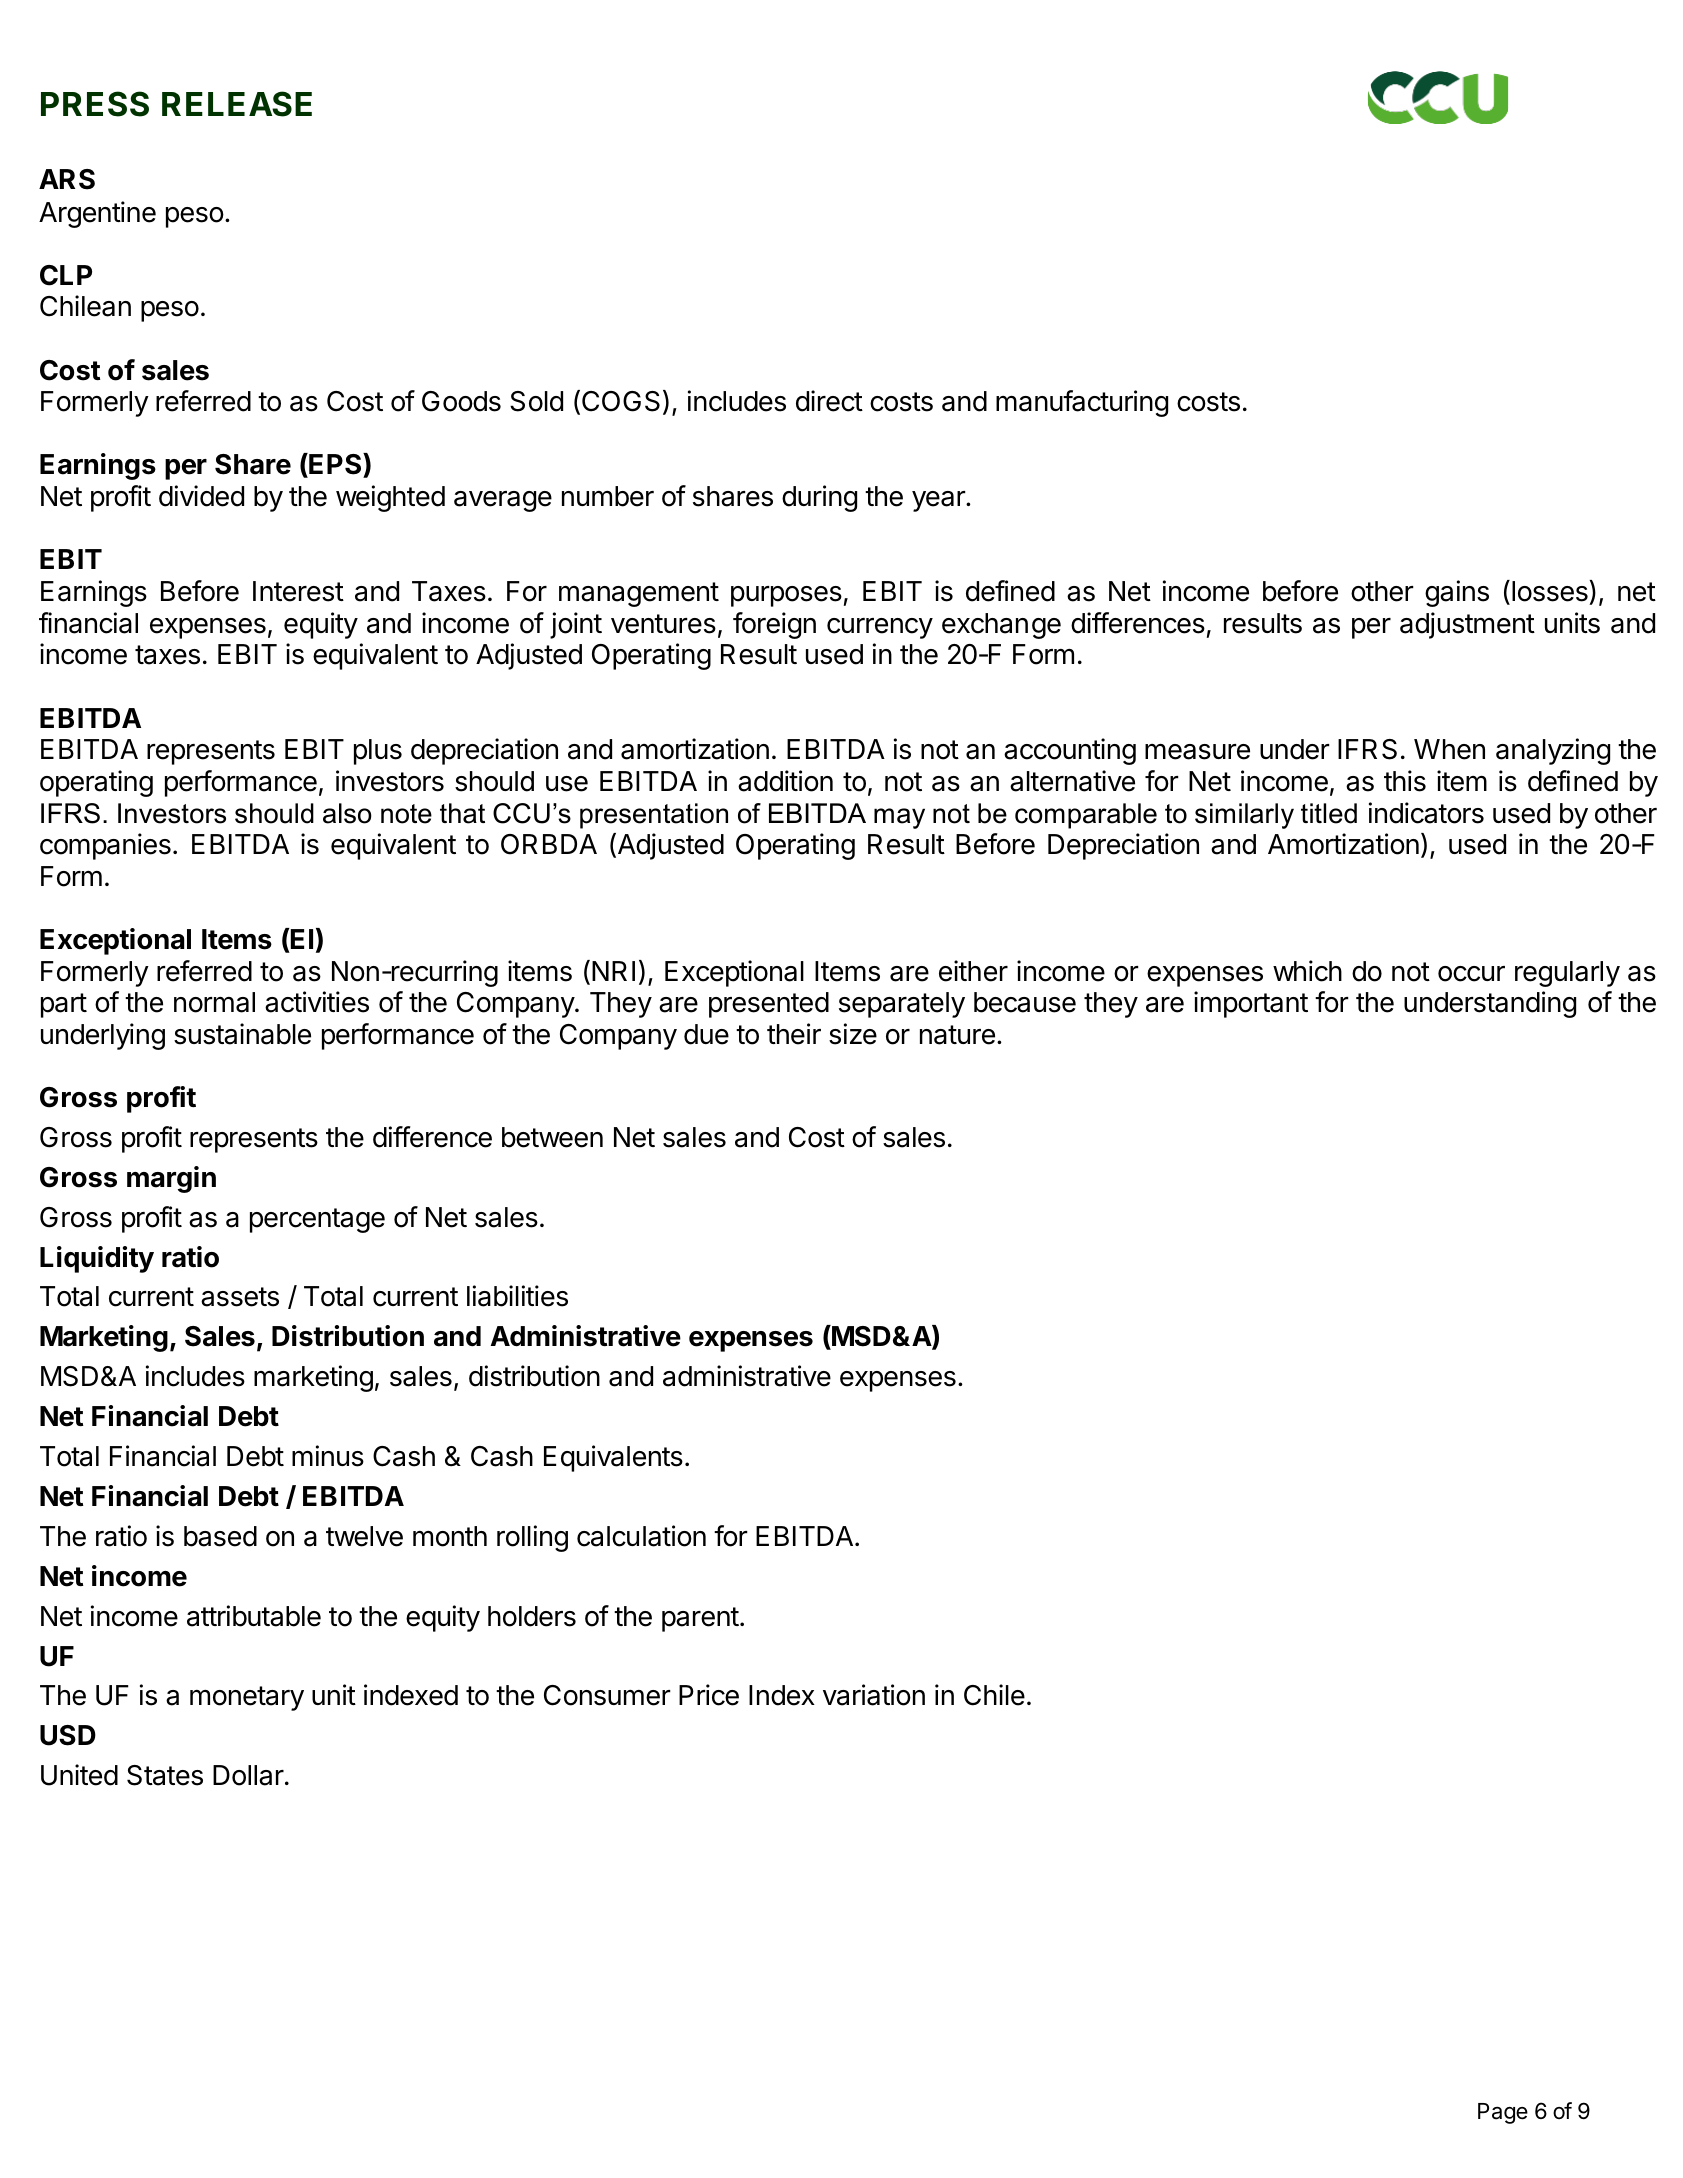 This document has width=1683, height=2178. What do you see at coordinates (1405, 781) in the document?
I see `this` at bounding box center [1405, 781].
